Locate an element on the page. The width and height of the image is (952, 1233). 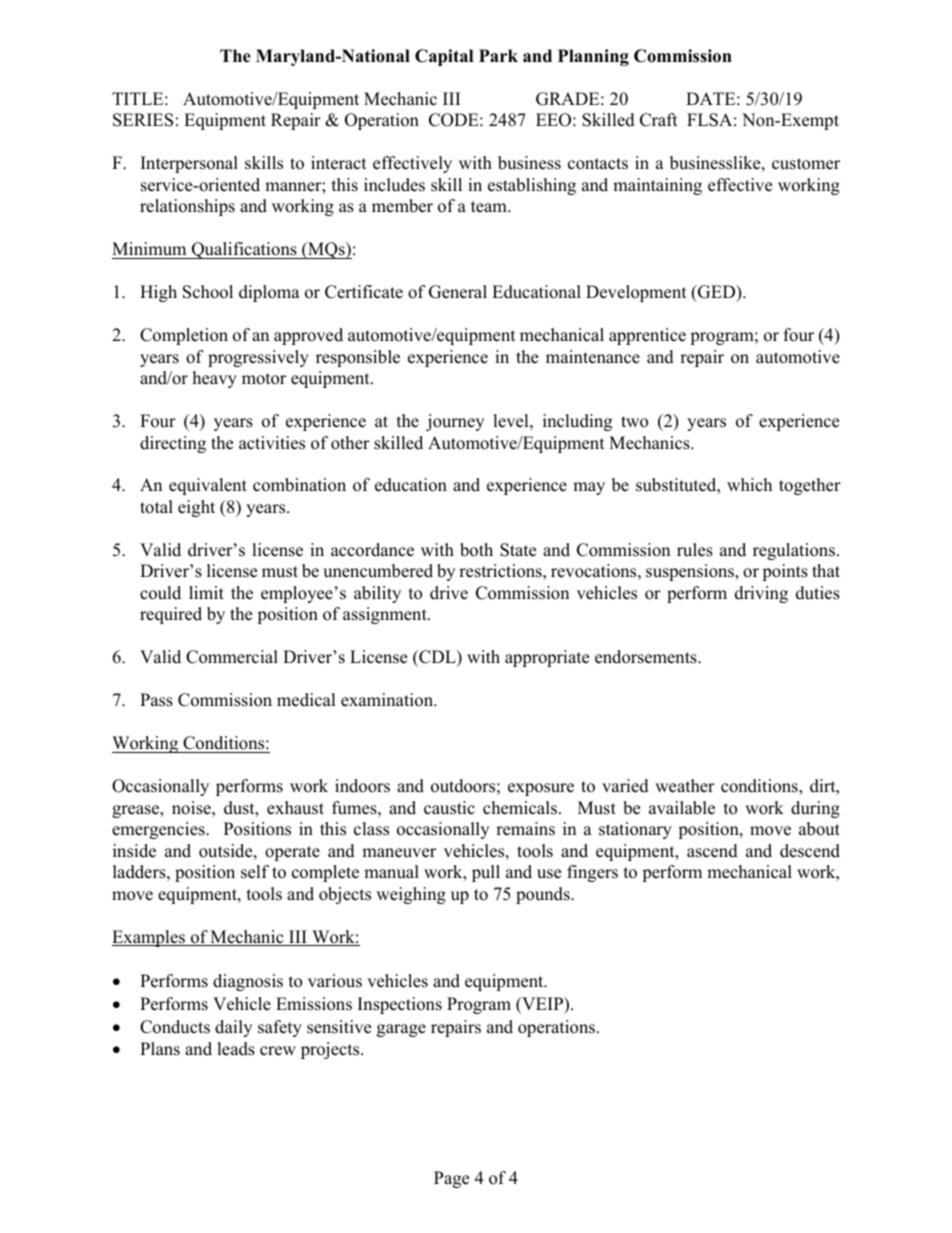
weather is located at coordinates (685, 786).
